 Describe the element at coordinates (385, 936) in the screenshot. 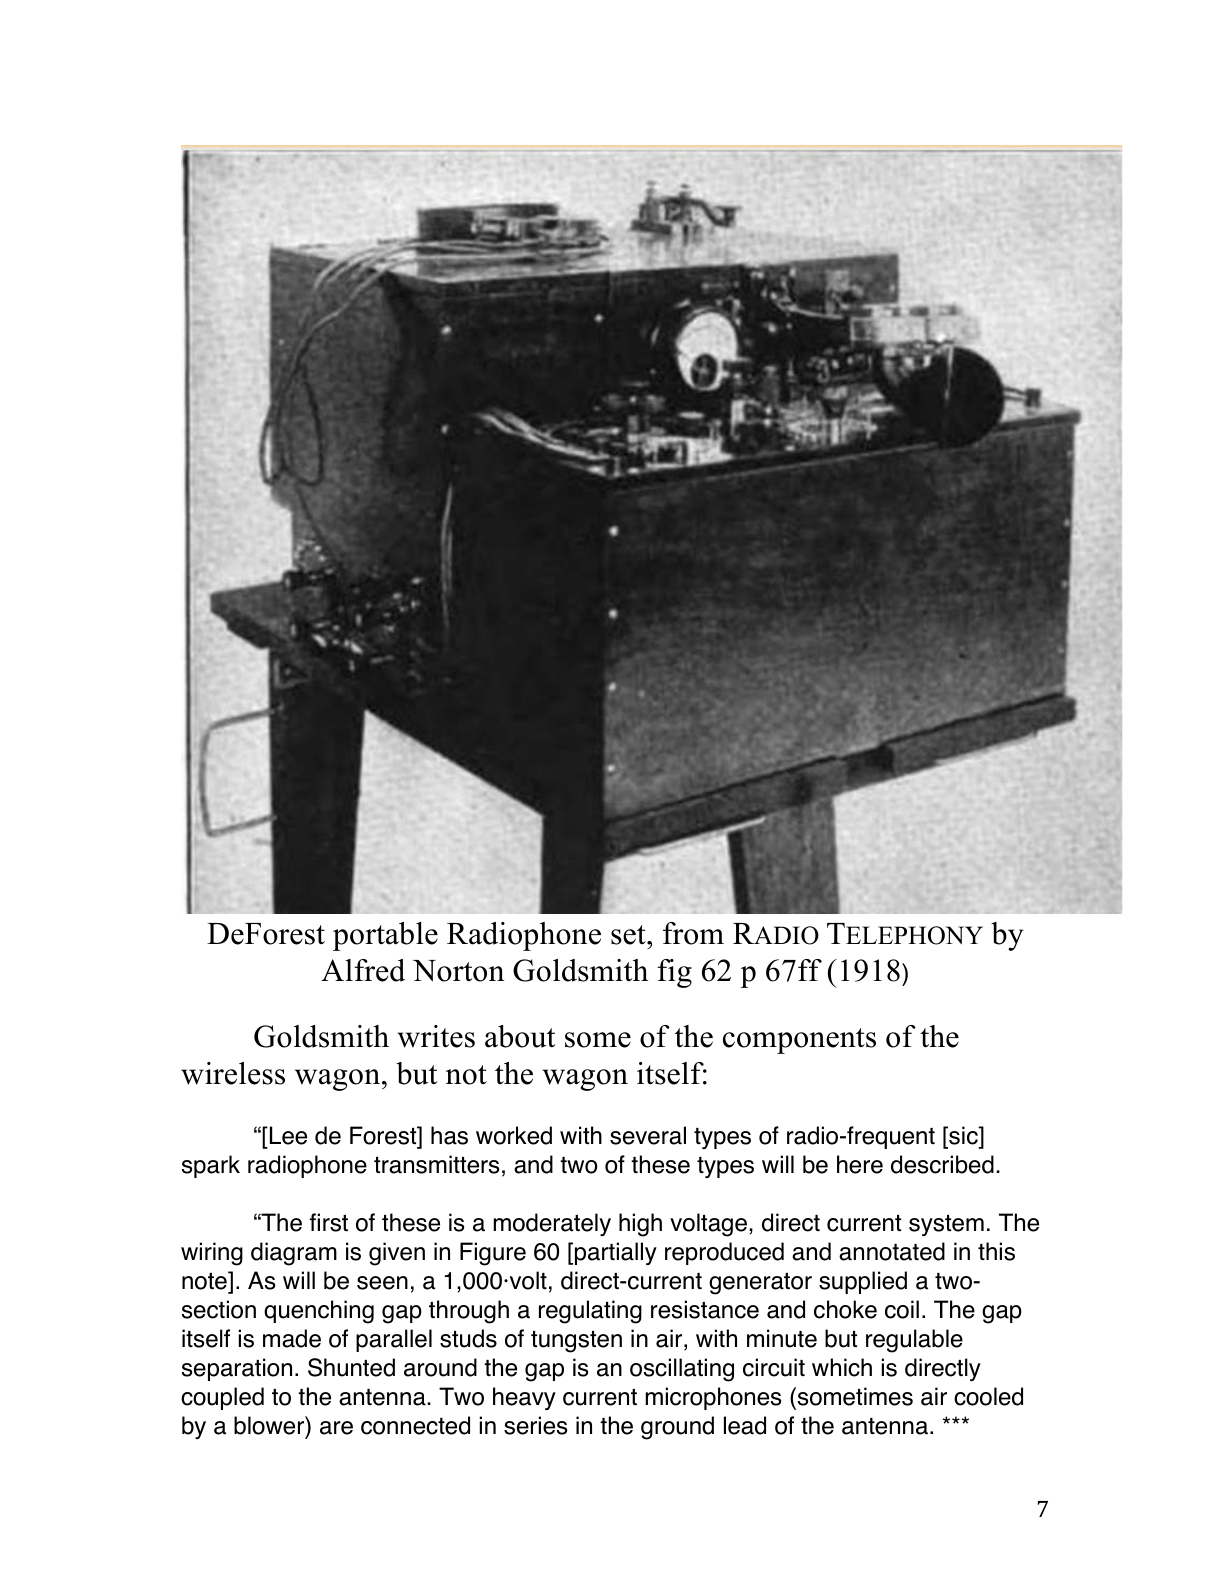

I see `portable` at that location.
